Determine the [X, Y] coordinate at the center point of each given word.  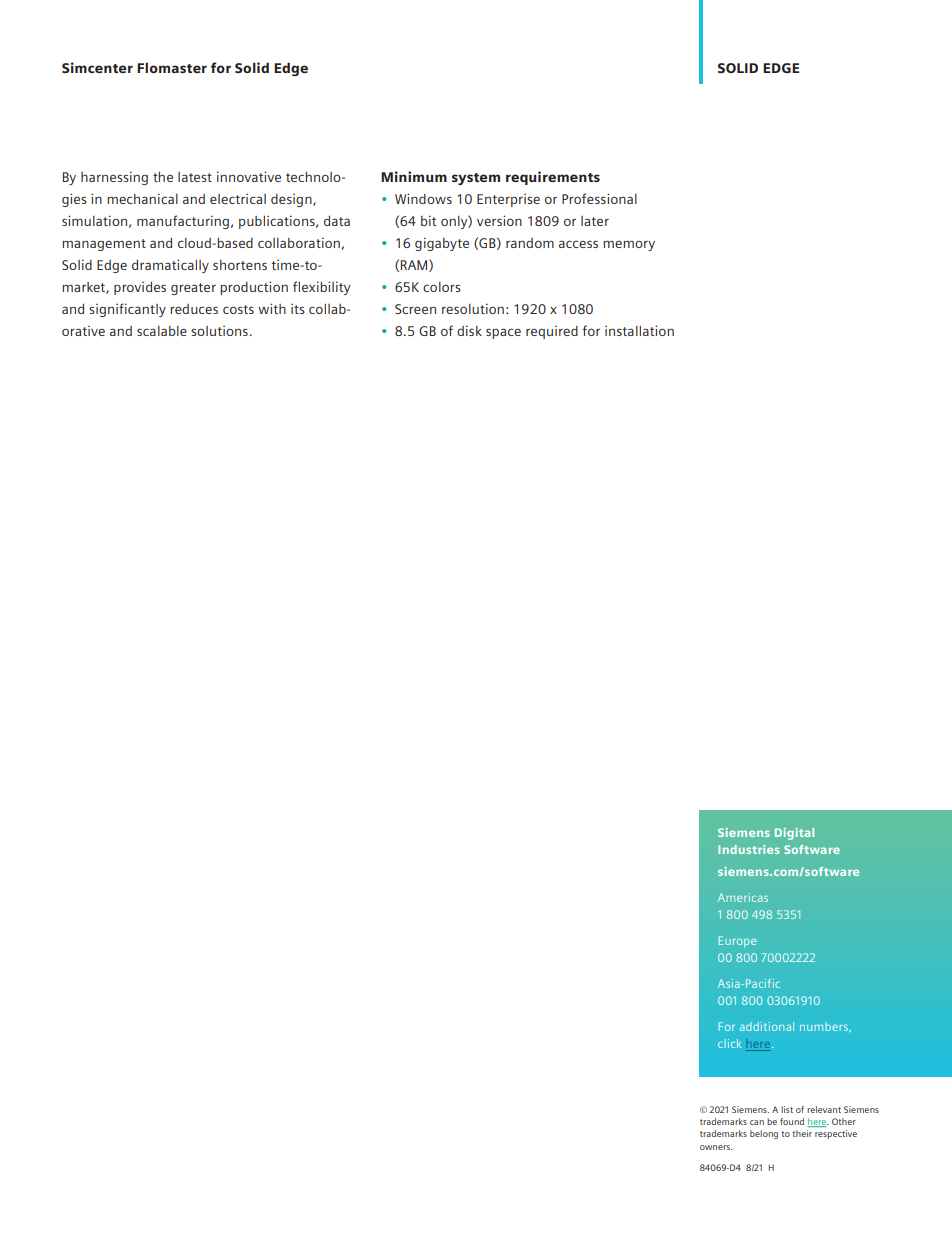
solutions [219, 331]
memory [629, 245]
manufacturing [183, 222]
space [503, 333]
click [729, 1043]
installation [639, 330]
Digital [794, 834]
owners [716, 1147]
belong [764, 1134]
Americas [743, 897]
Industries [749, 849]
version [499, 220]
